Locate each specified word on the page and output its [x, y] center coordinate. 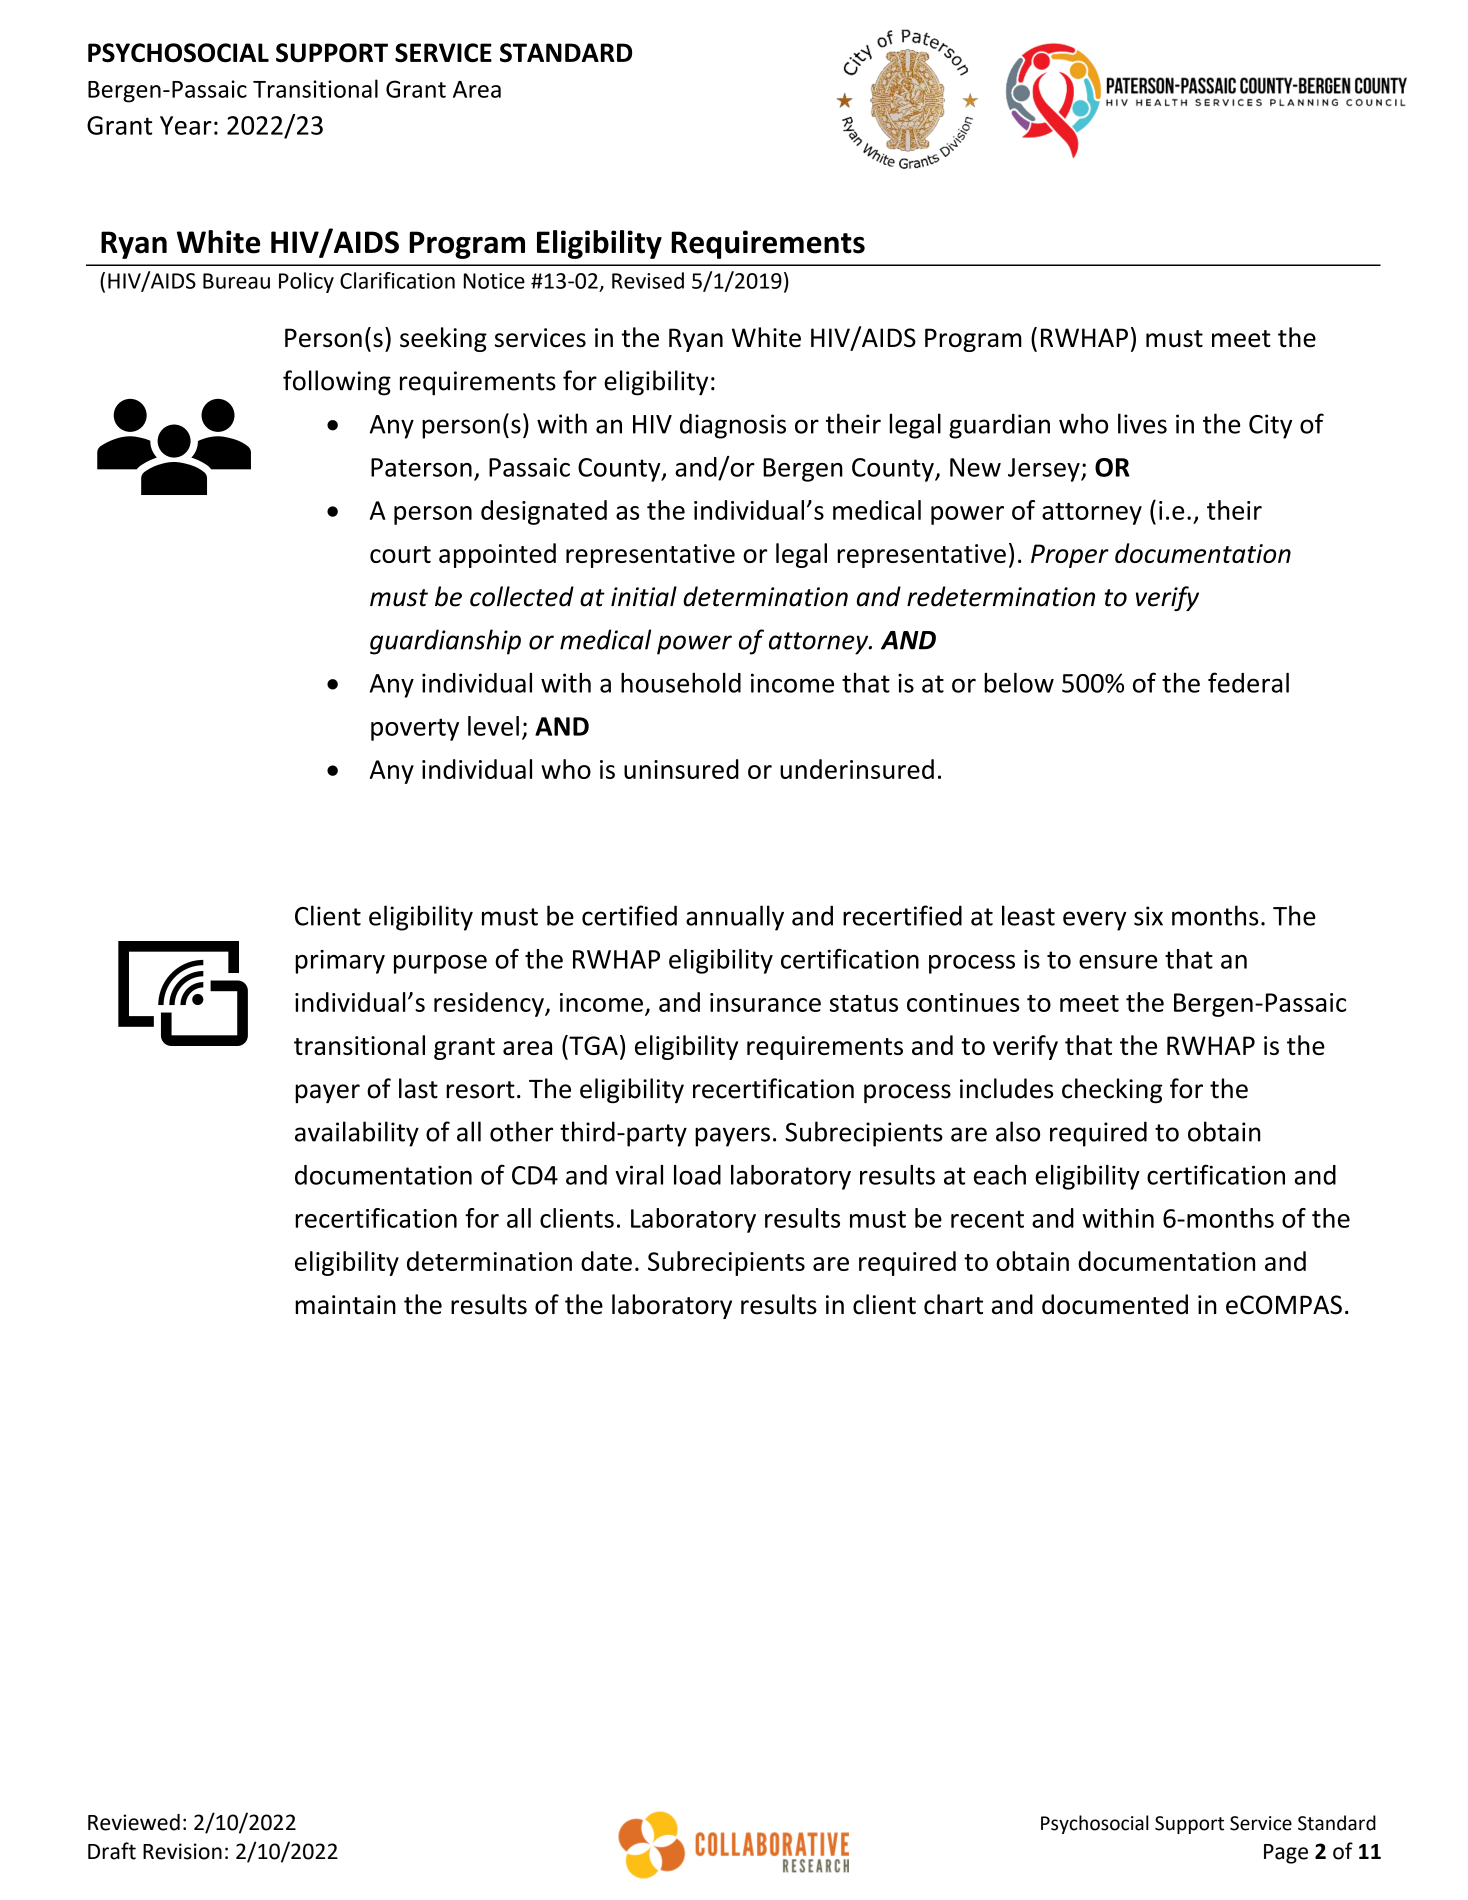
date [606, 1261]
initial [644, 596]
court [400, 554]
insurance [765, 1002]
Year [186, 125]
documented [1115, 1304]
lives [1142, 423]
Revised [648, 280]
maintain [345, 1305]
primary [340, 962]
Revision [182, 1851]
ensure [1118, 962]
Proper [1070, 556]
